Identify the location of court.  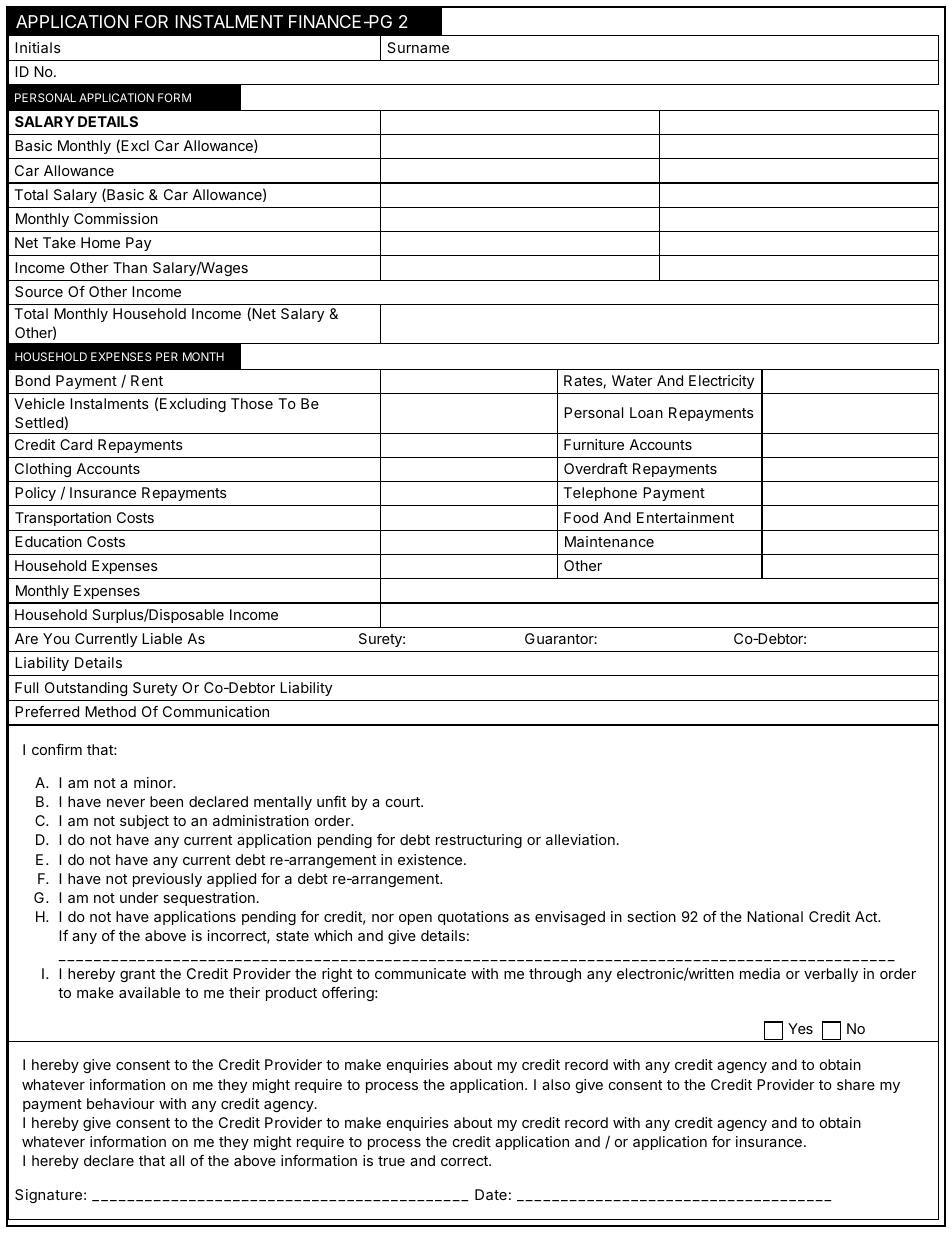
(404, 802).
